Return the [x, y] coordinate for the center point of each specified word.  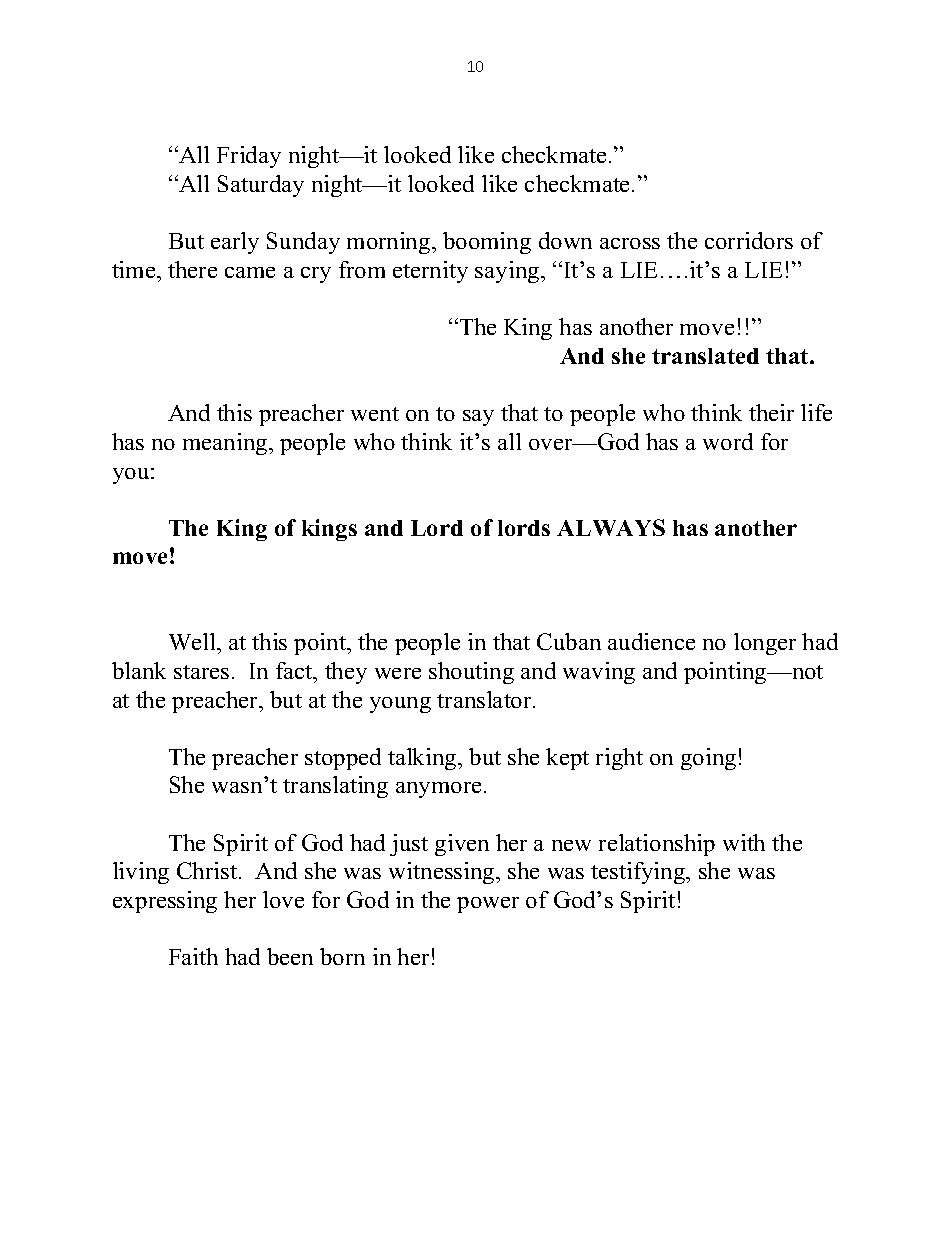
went [375, 414]
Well [193, 641]
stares [201, 672]
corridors [749, 240]
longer [765, 644]
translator [485, 699]
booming [487, 243]
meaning [226, 444]
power [488, 905]
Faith [193, 956]
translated [705, 356]
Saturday [261, 186]
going [708, 759]
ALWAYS [611, 527]
